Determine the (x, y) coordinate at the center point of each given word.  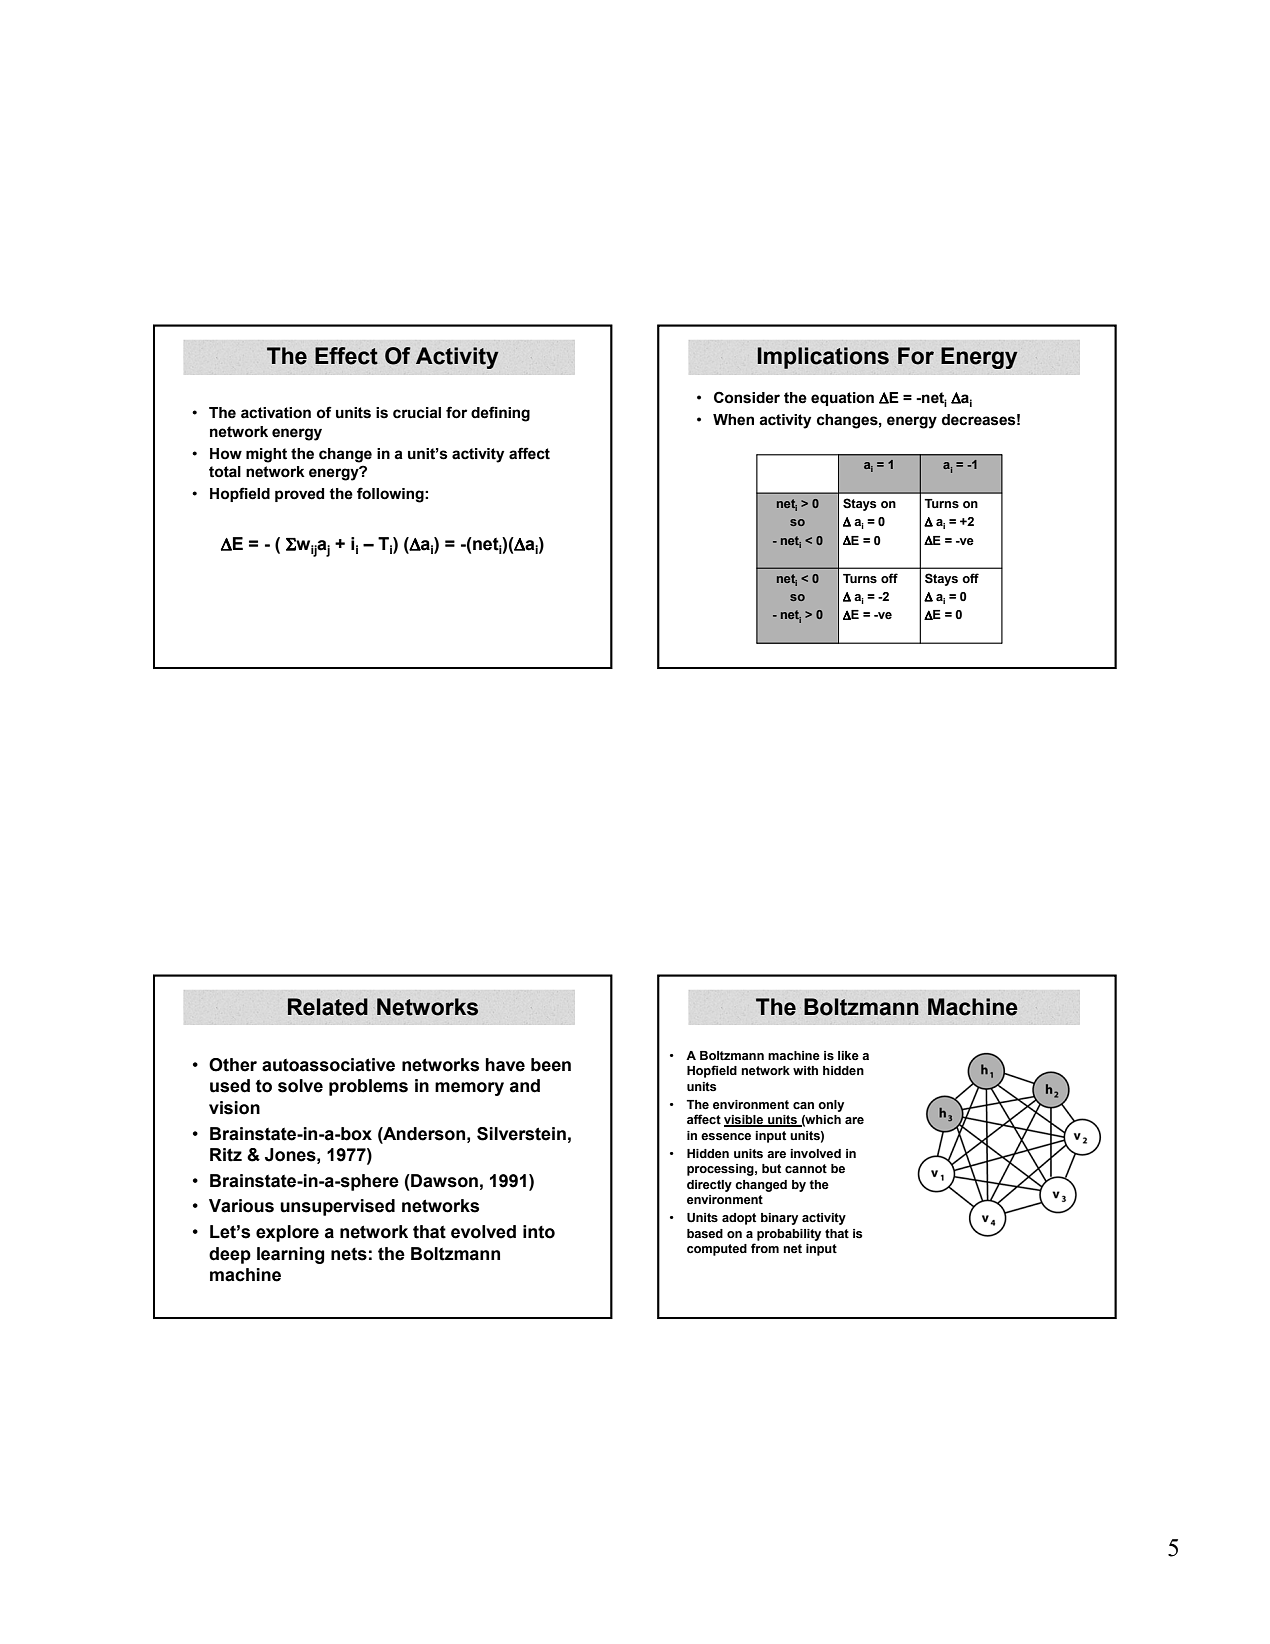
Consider (747, 397)
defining (500, 414)
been (551, 1065)
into (539, 1232)
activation (276, 413)
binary (779, 1219)
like (848, 1055)
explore (287, 1233)
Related (328, 1007)
